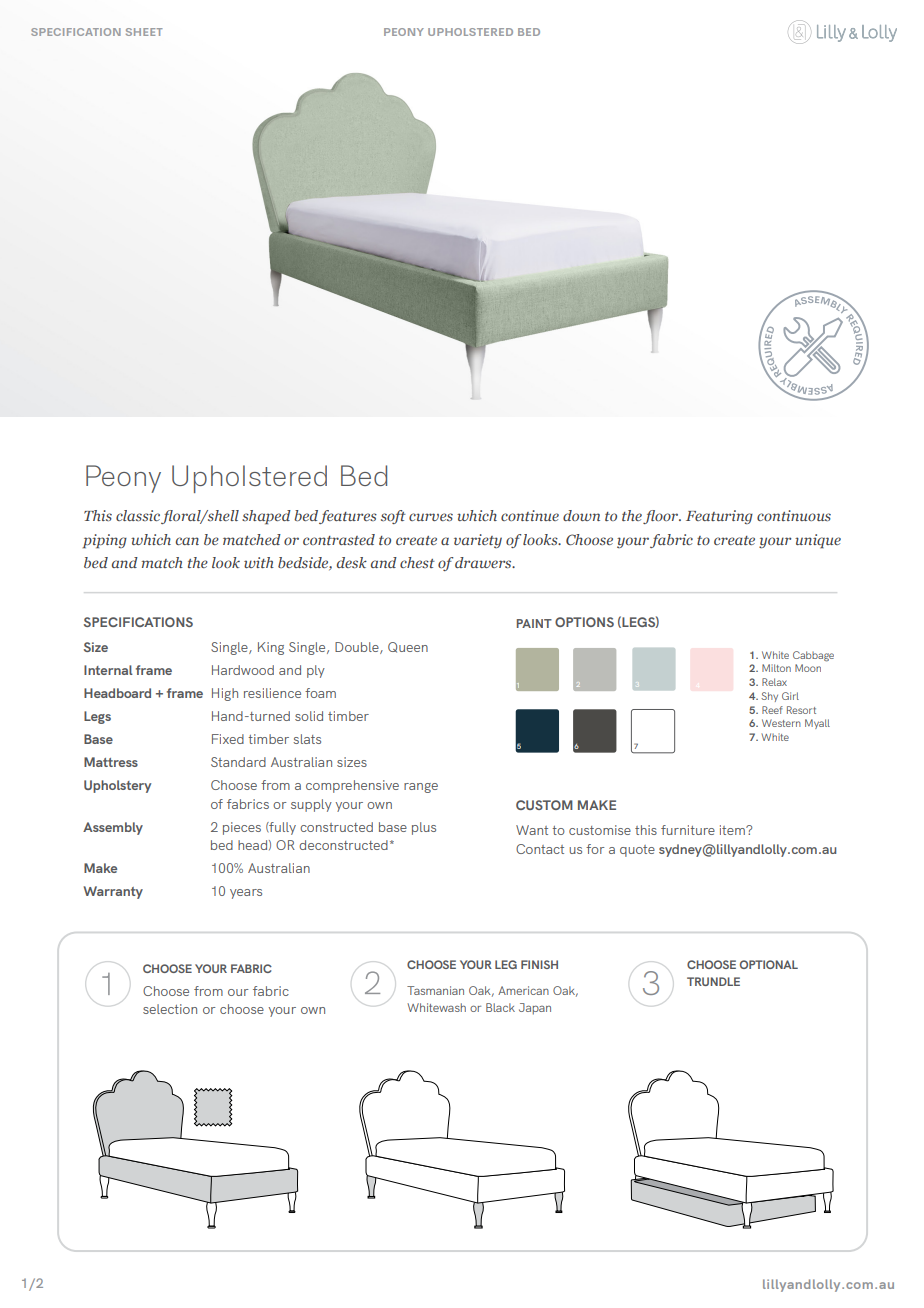 The height and width of the page is (1308, 924). Describe the element at coordinates (431, 517) in the page. I see `curves` at that location.
